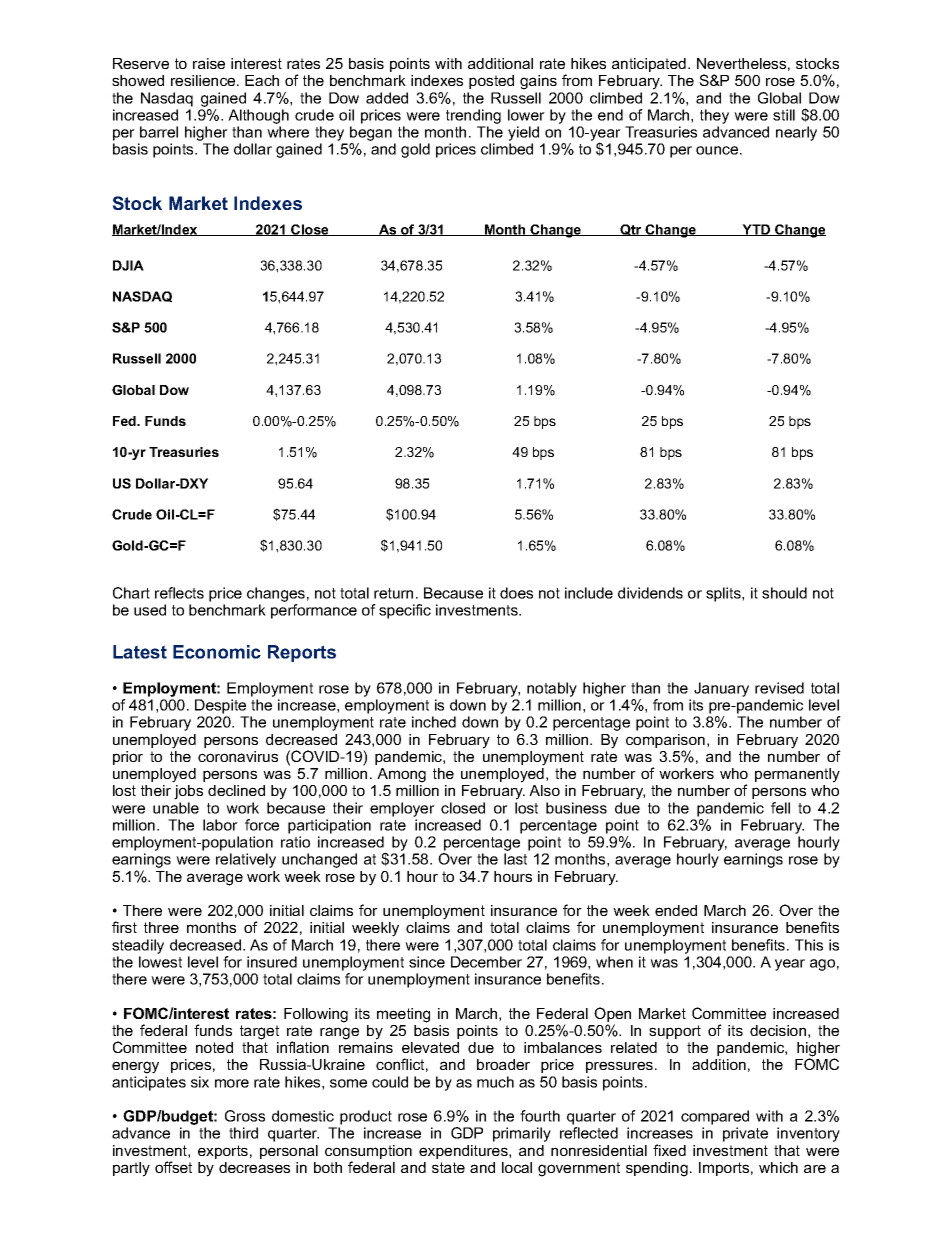  Describe the element at coordinates (516, 593) in the document. I see `does` at that location.
